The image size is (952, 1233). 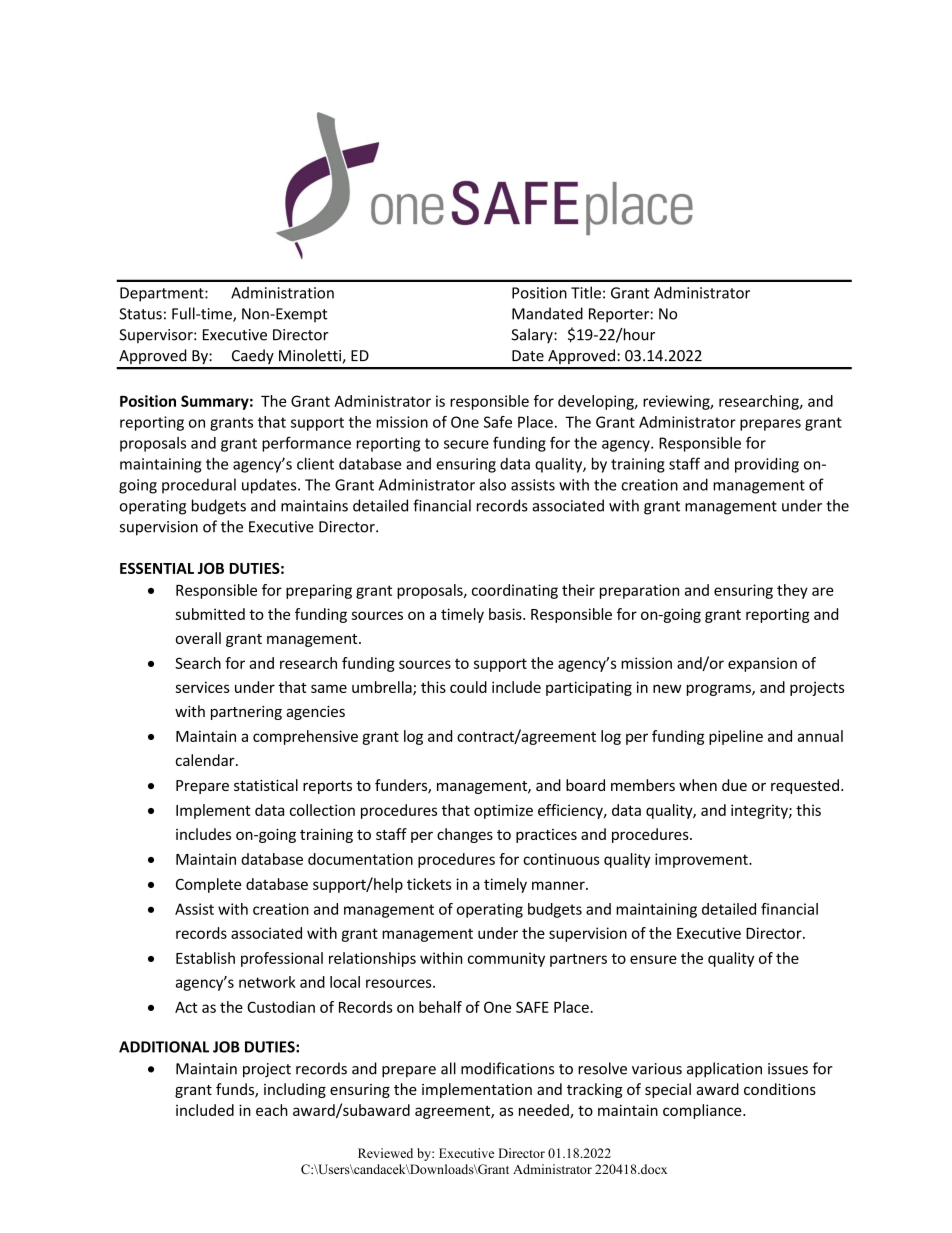 What do you see at coordinates (163, 294) in the screenshot?
I see `Department` at bounding box center [163, 294].
